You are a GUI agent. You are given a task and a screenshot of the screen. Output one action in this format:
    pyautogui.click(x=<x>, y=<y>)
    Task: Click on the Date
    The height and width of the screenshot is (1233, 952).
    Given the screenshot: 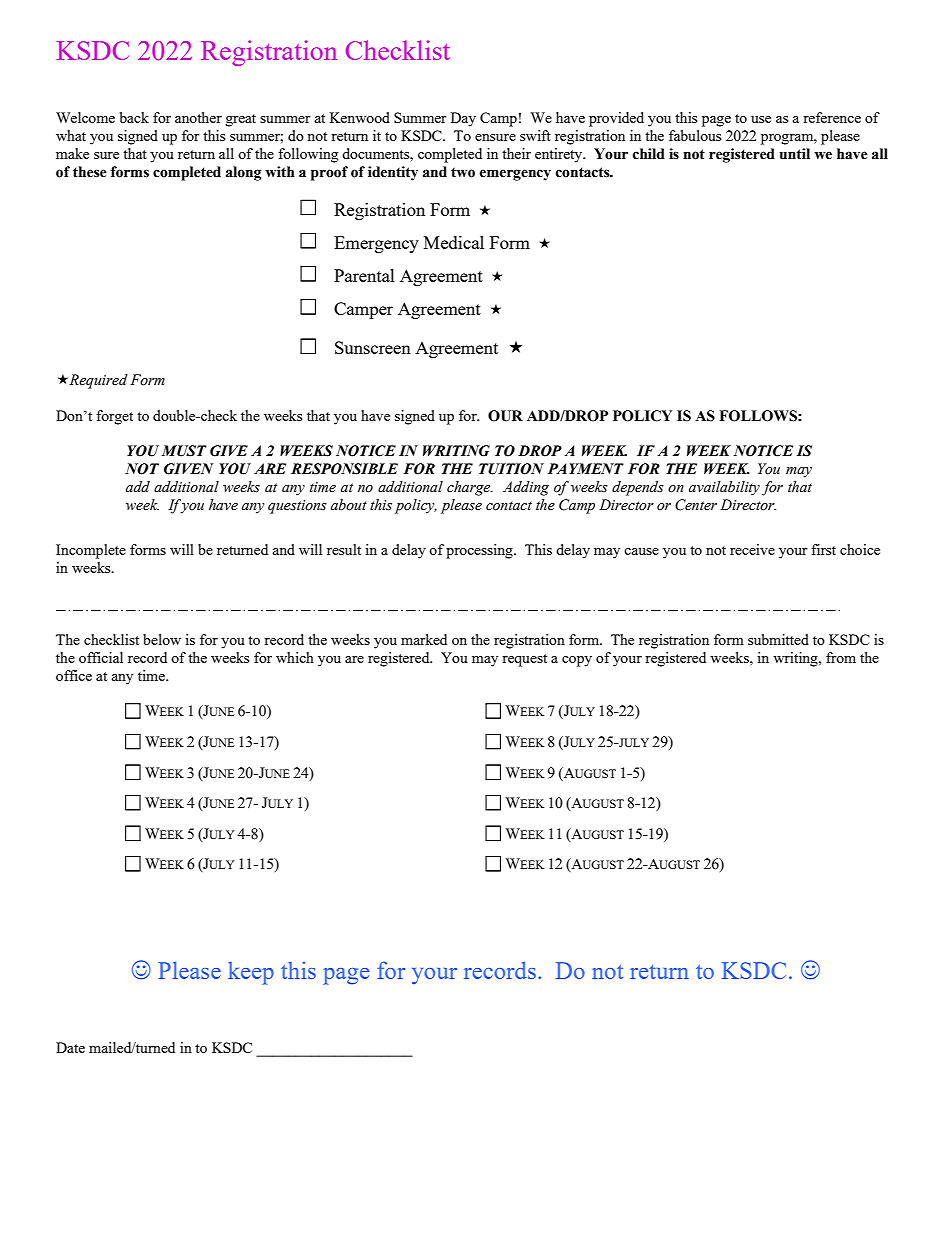 What is the action you would take?
    pyautogui.click(x=70, y=1047)
